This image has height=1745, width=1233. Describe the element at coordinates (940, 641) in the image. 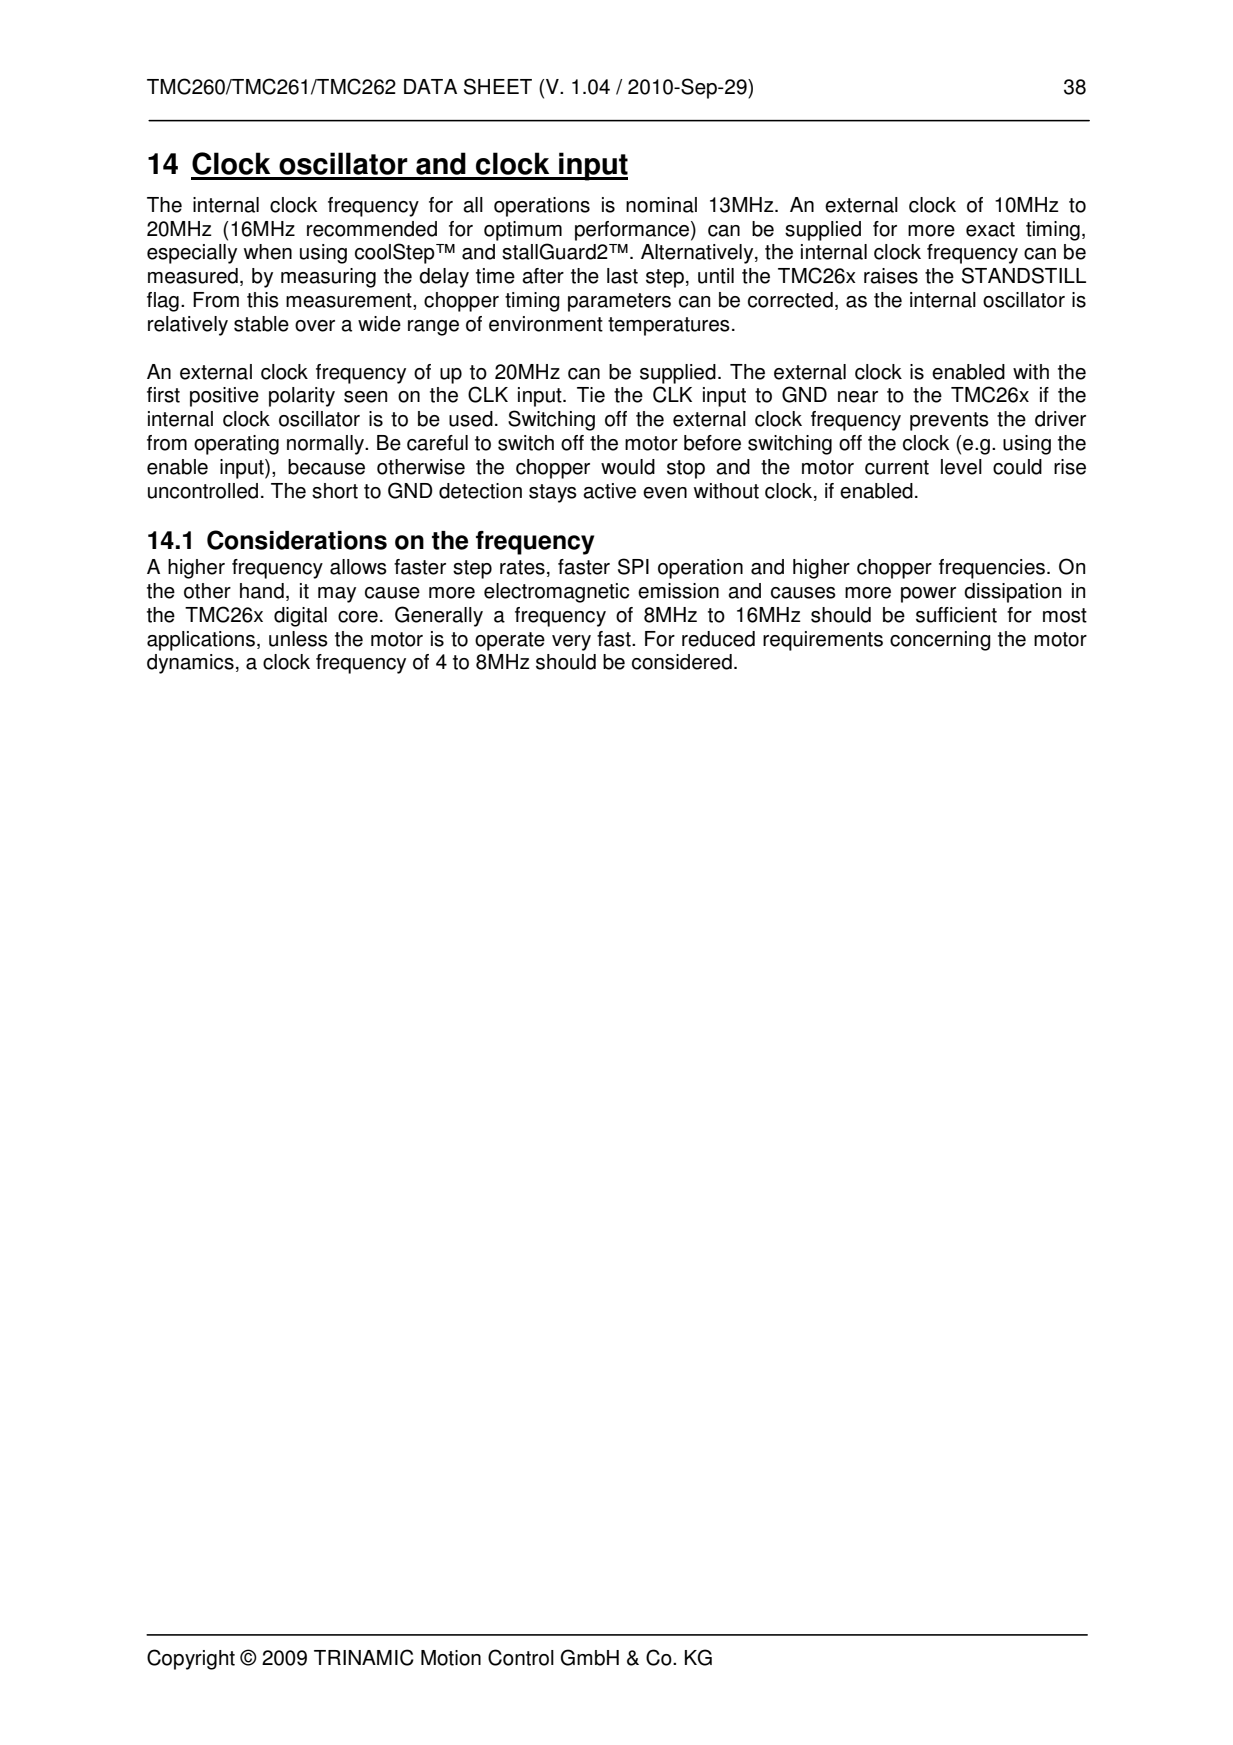

I see `concerning` at that location.
